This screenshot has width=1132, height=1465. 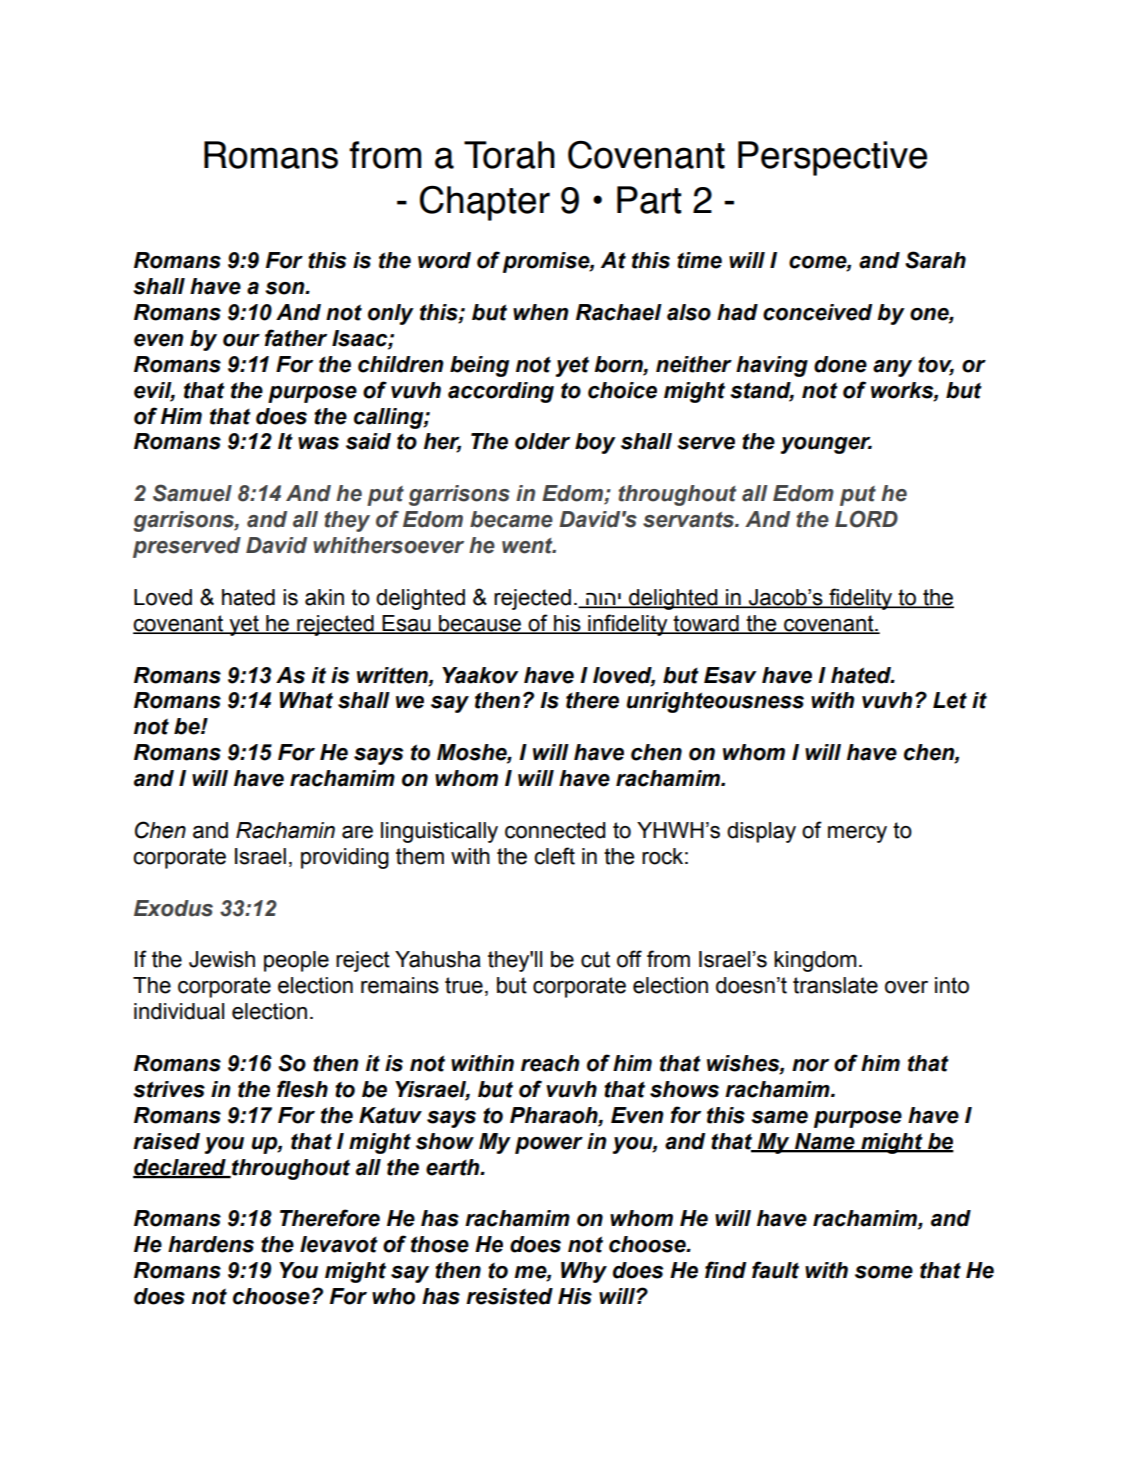 What do you see at coordinates (866, 519) in the screenshot?
I see `LORD` at bounding box center [866, 519].
